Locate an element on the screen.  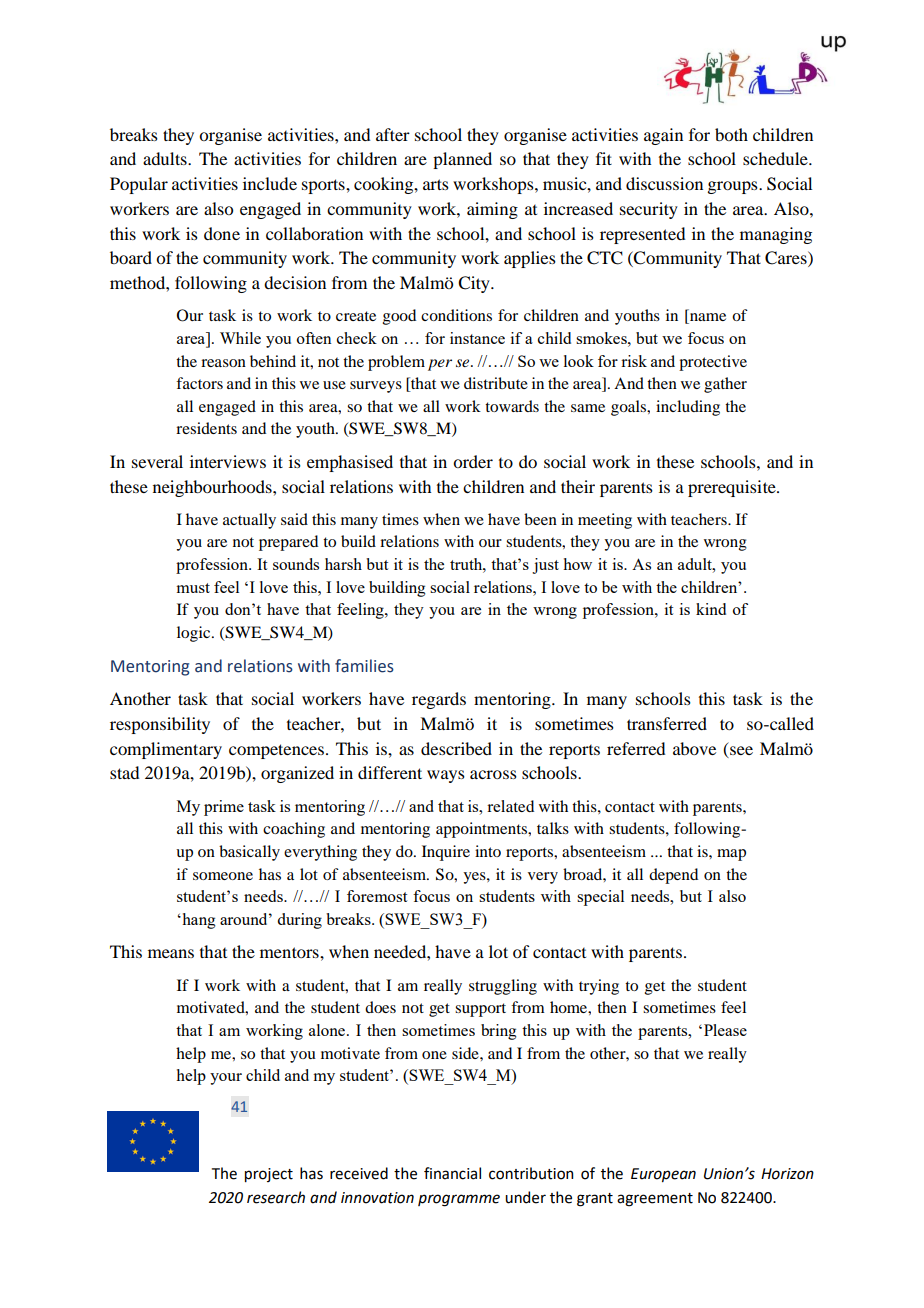
prerequisite is located at coordinates (733, 488).
